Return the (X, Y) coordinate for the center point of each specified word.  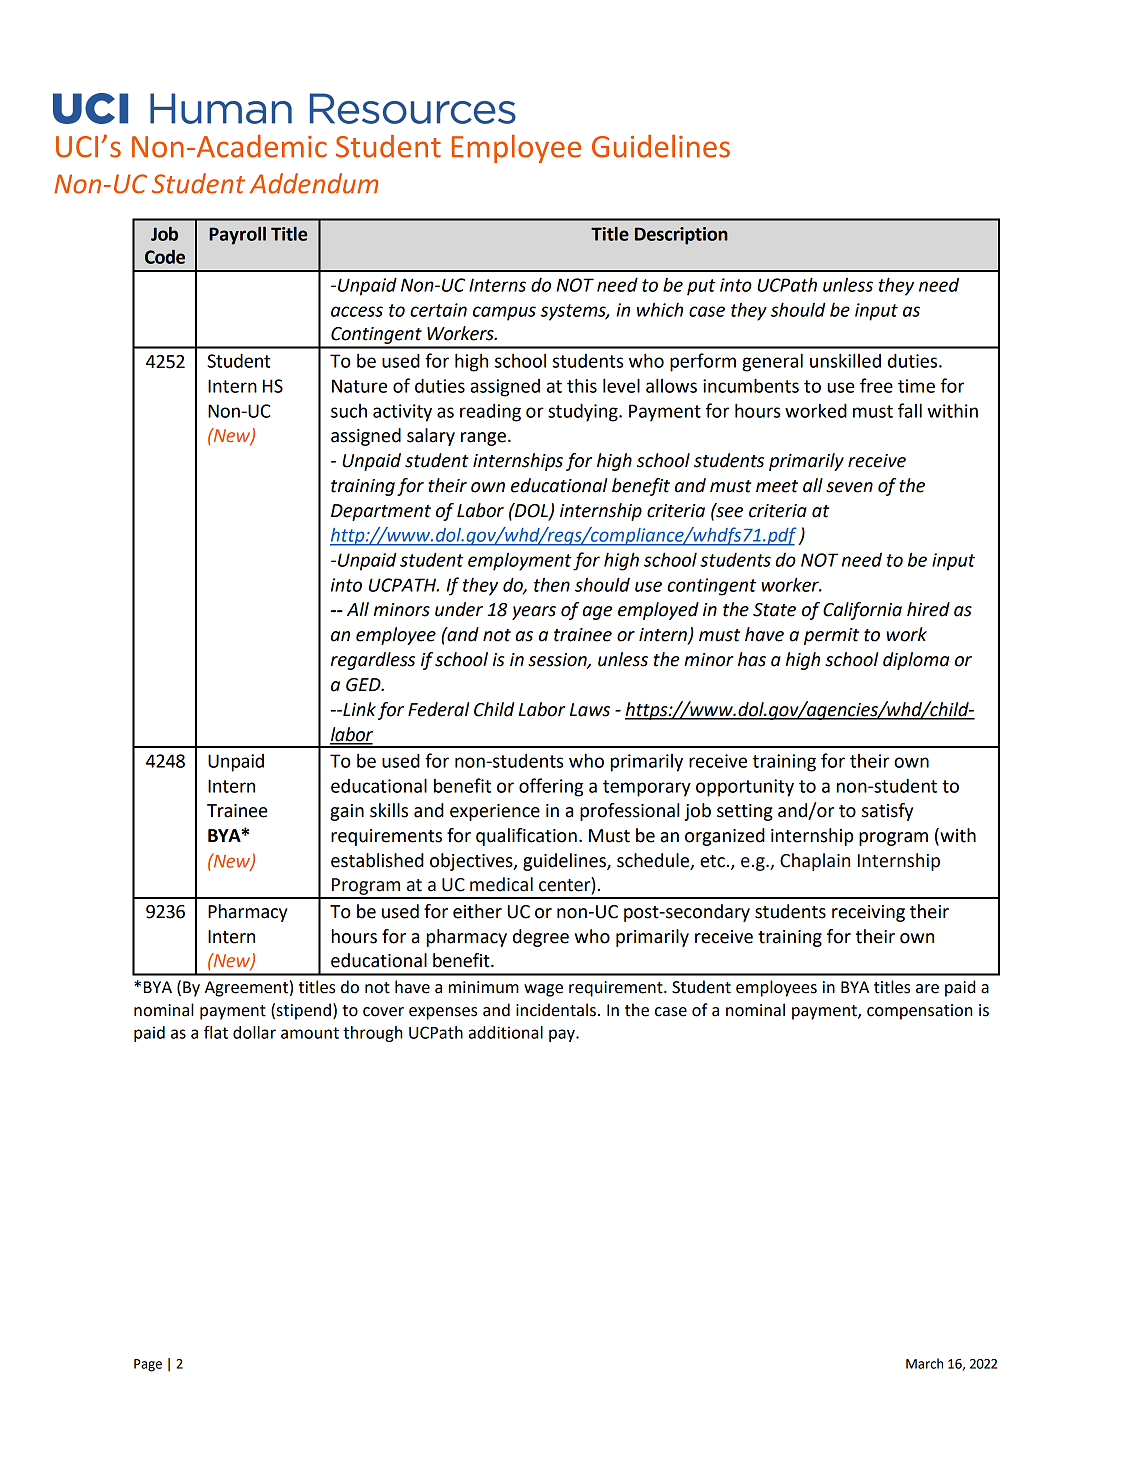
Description (681, 236)
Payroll (237, 235)
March (924, 1363)
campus (504, 313)
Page (148, 1365)
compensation (920, 1012)
